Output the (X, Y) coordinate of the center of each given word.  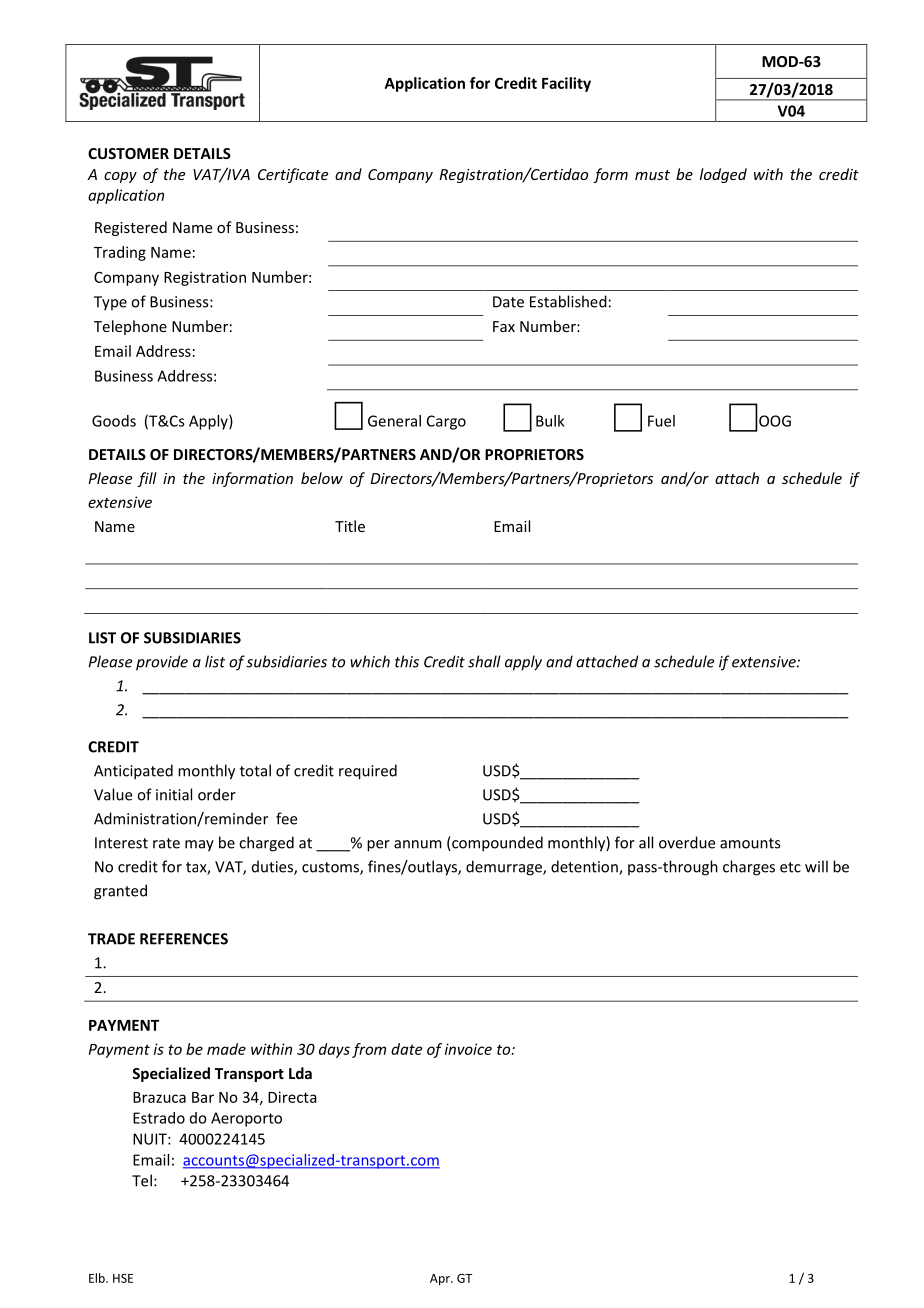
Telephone (130, 327)
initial (174, 794)
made (226, 1049)
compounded (496, 844)
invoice (468, 1049)
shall (484, 661)
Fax (504, 326)
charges (749, 868)
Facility (566, 84)
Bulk (550, 421)
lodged (723, 175)
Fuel (661, 421)
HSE (123, 1278)
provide (162, 663)
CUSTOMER (128, 153)
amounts (750, 843)
